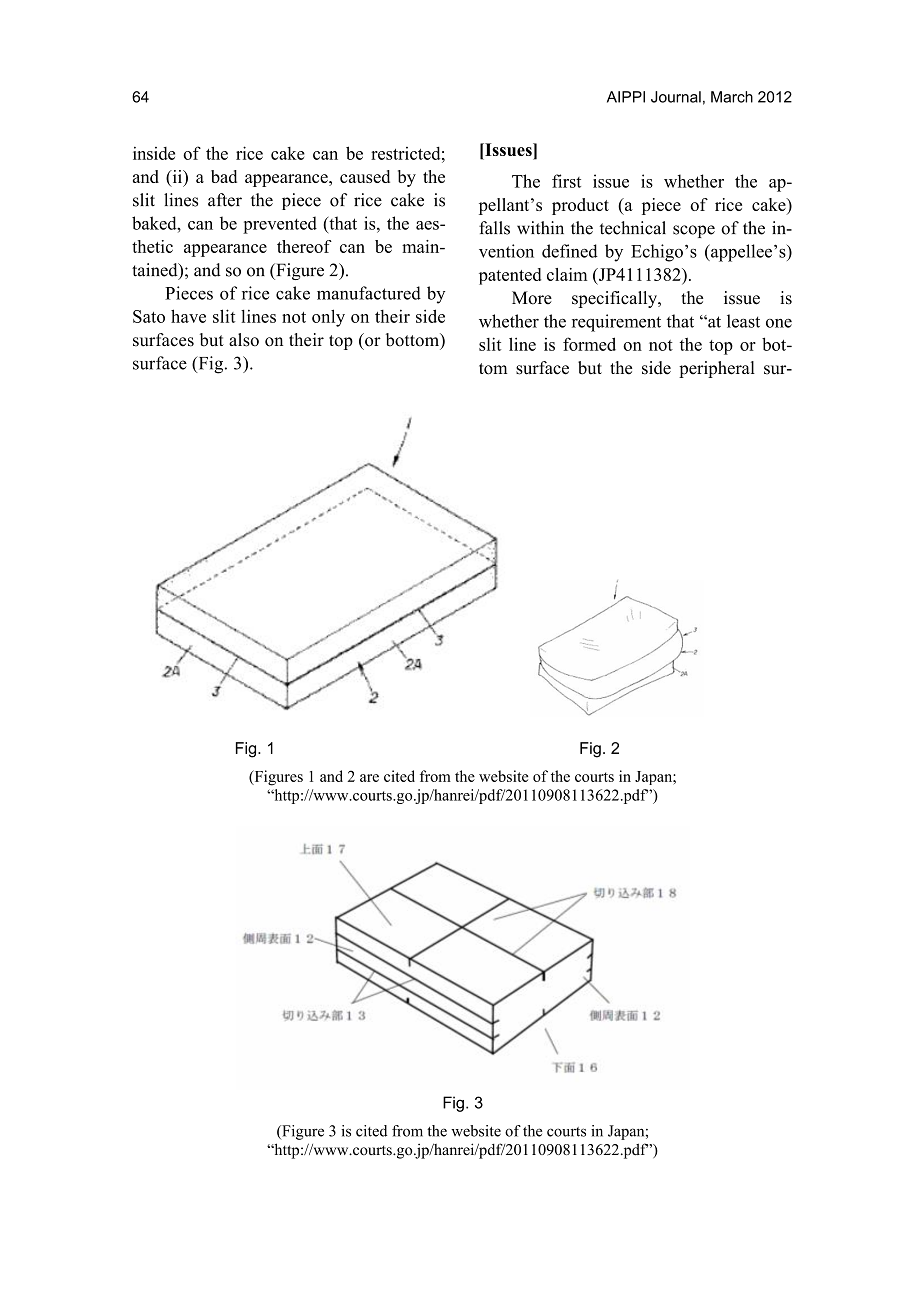 This document has width=924, height=1308. What do you see at coordinates (224, 176) in the document?
I see `bad` at bounding box center [224, 176].
